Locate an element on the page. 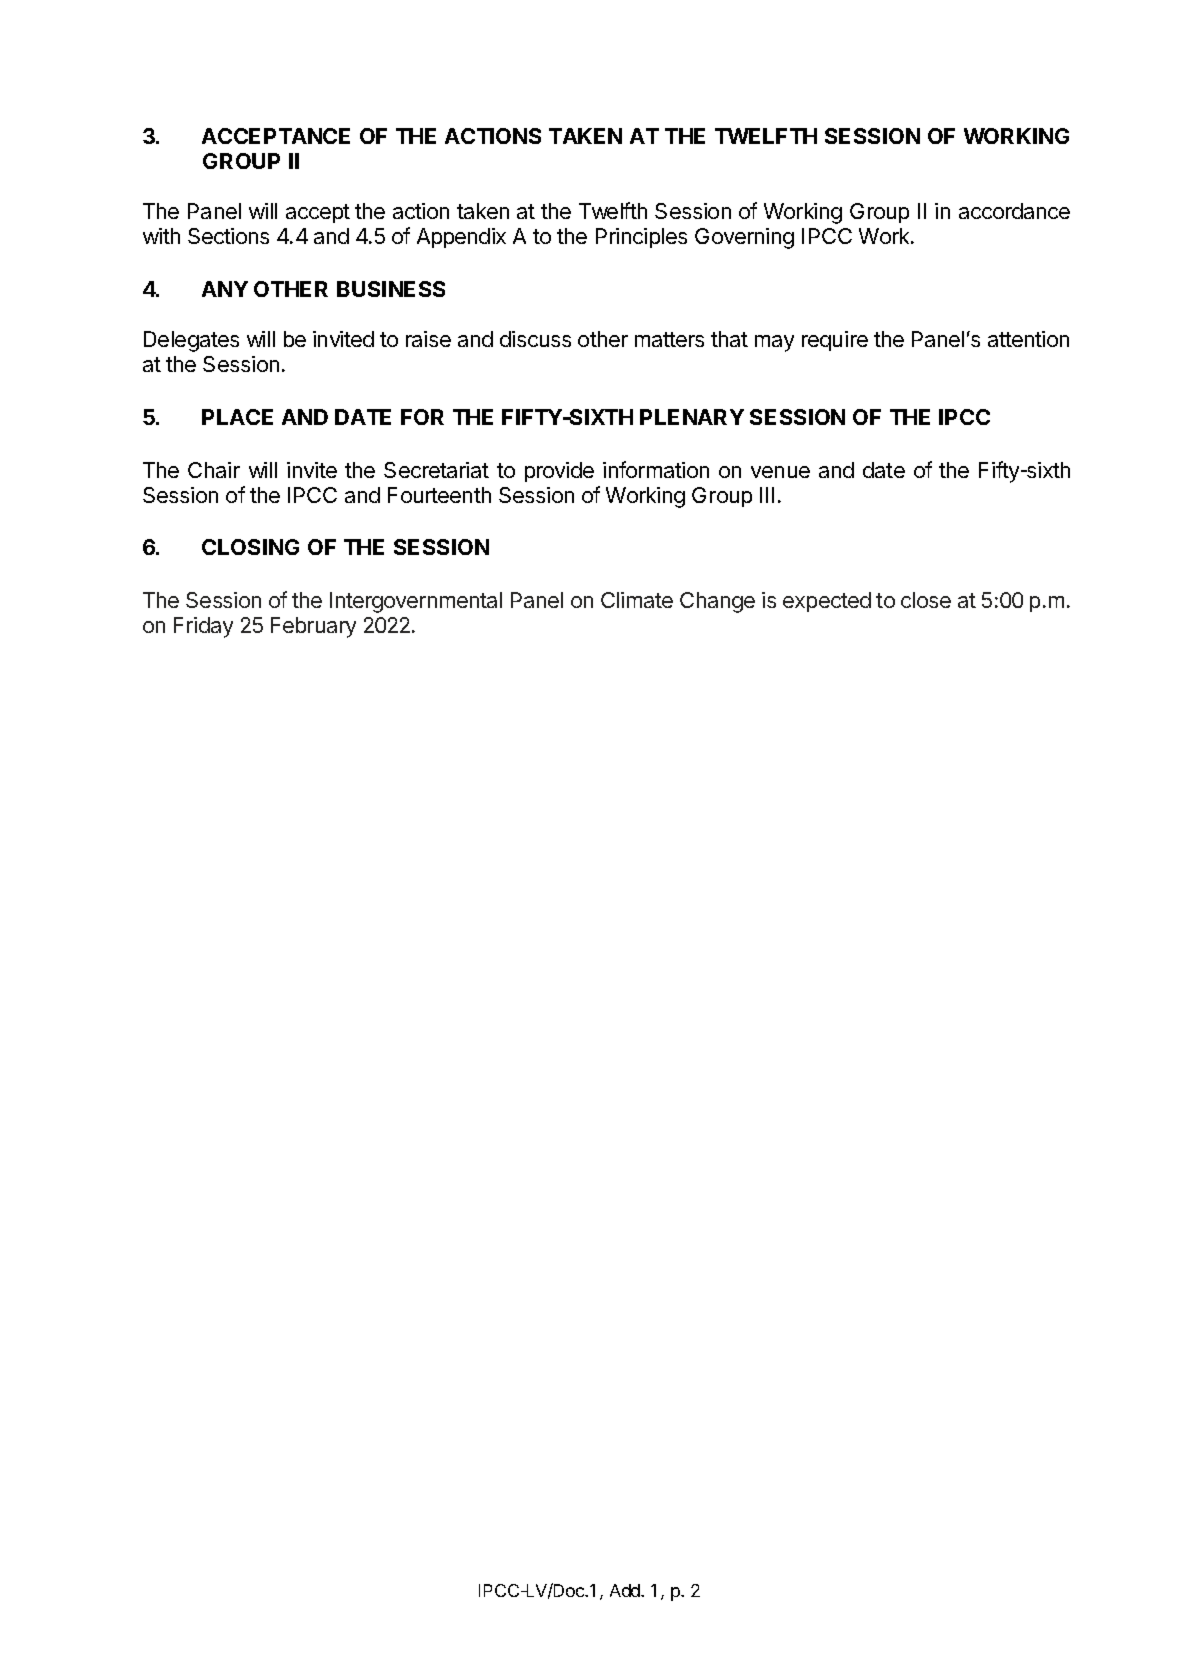 The image size is (1178, 1667). Add is located at coordinates (626, 1590).
